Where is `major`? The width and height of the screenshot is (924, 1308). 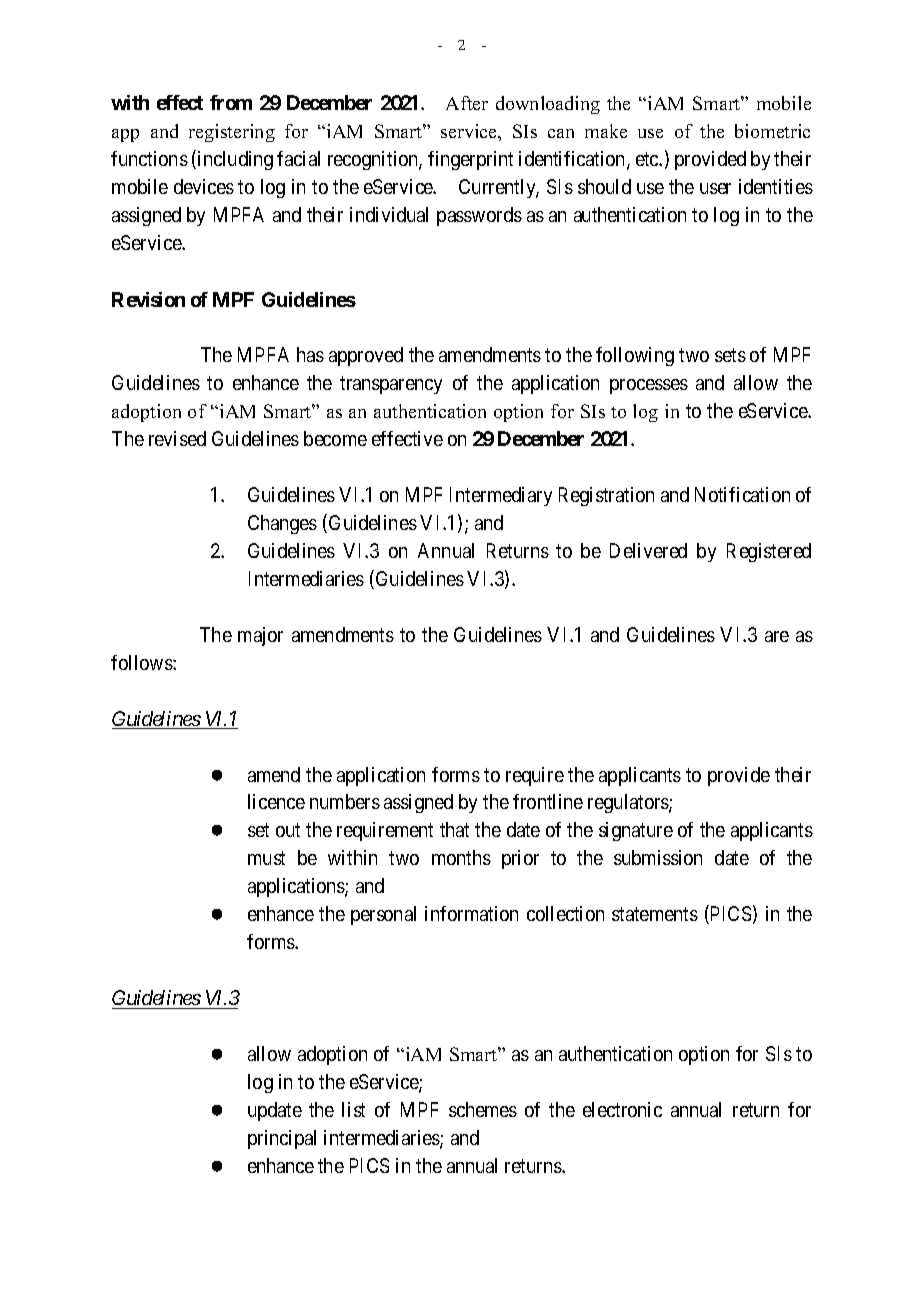
major is located at coordinates (260, 636).
